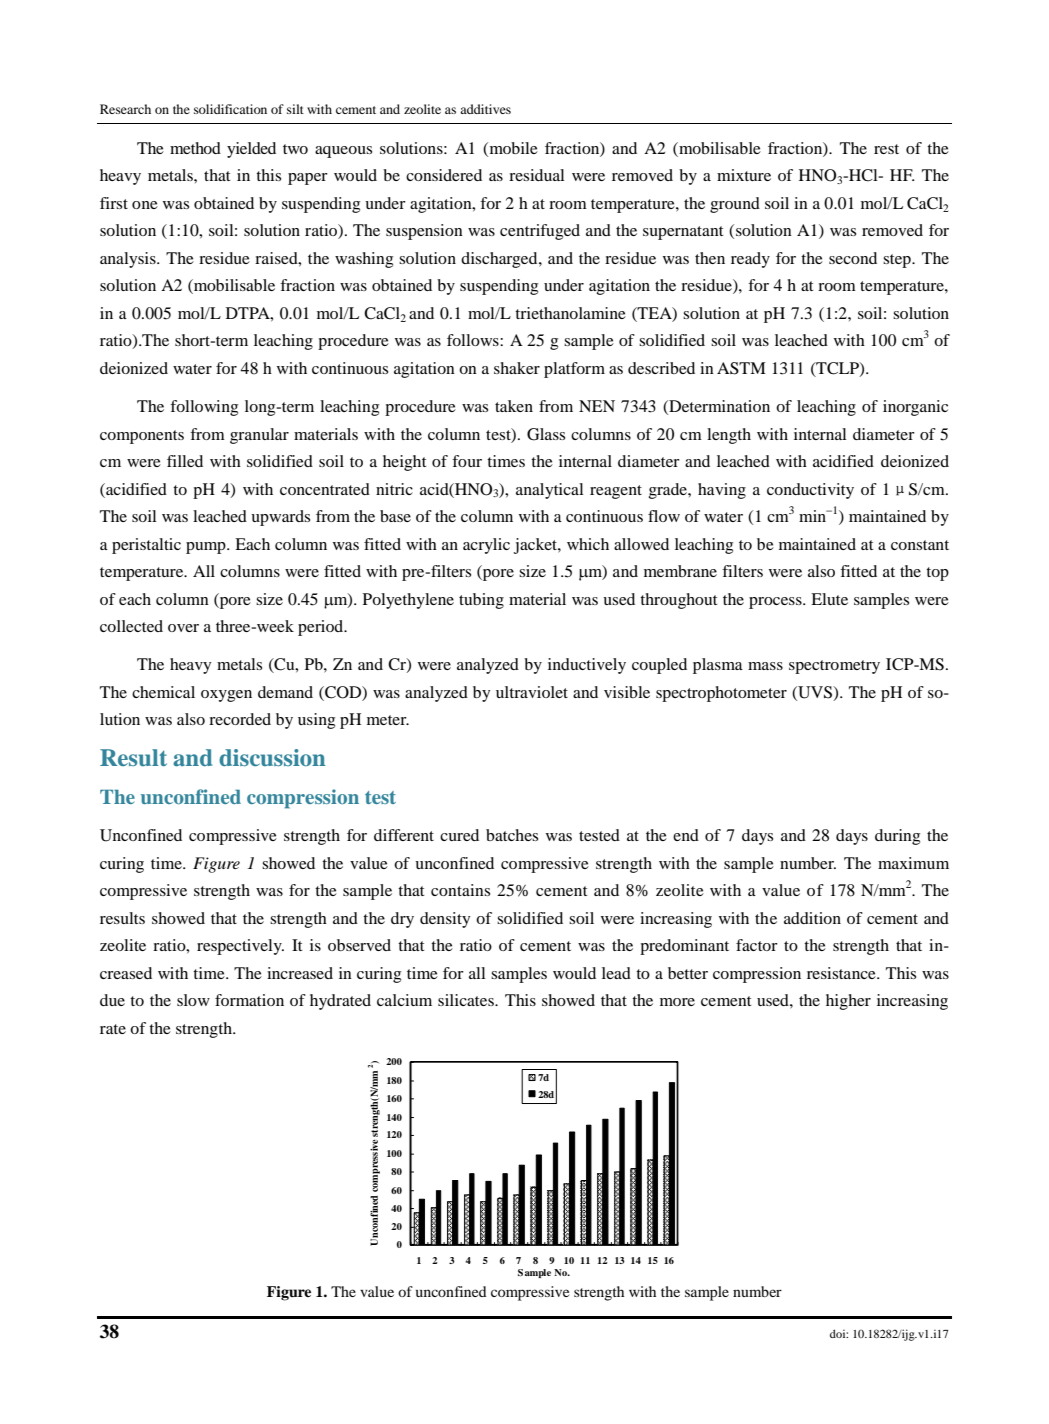  Describe the element at coordinates (886, 149) in the screenshot. I see `rest` at that location.
